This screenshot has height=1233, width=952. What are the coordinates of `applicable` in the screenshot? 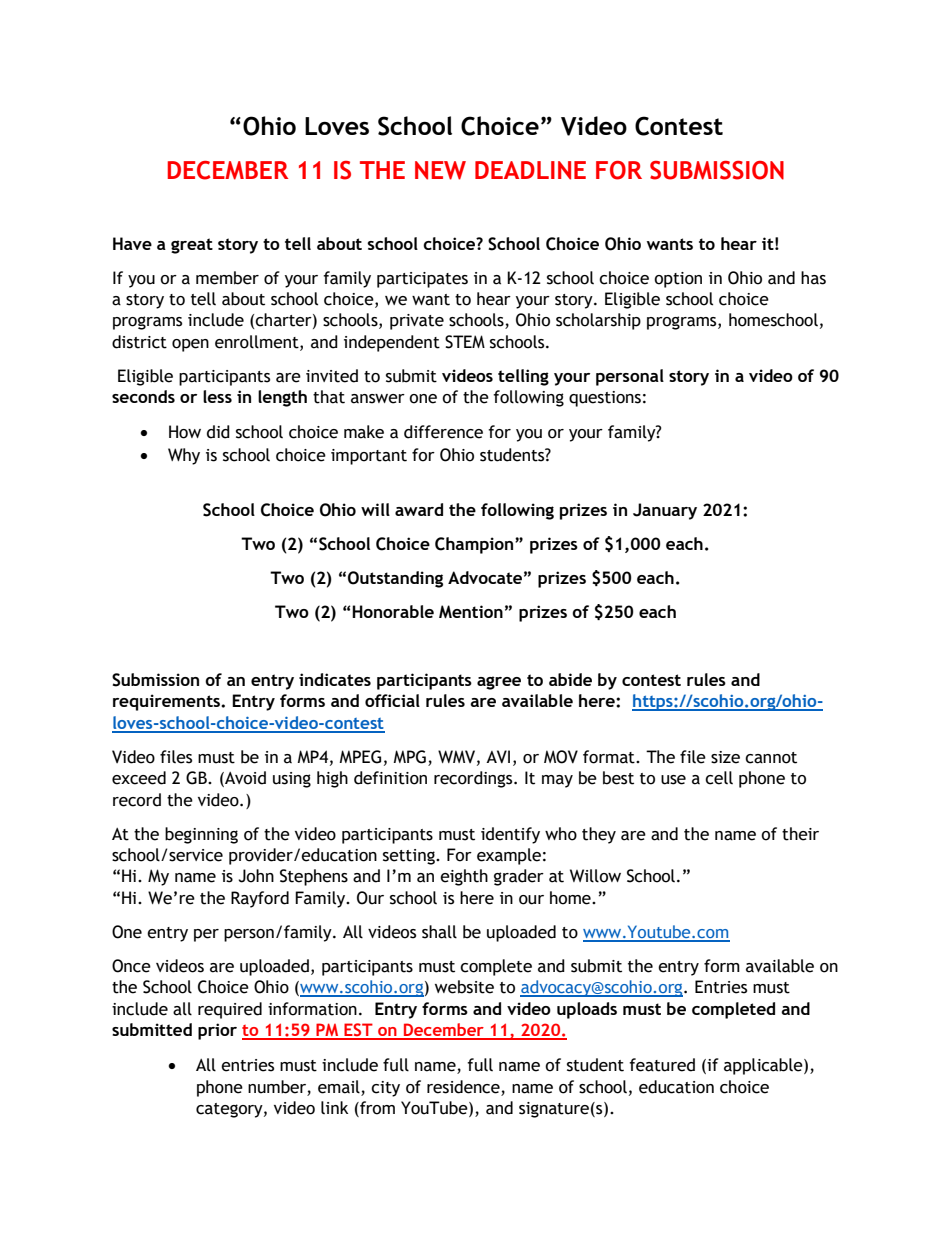 It's located at (764, 1066).
